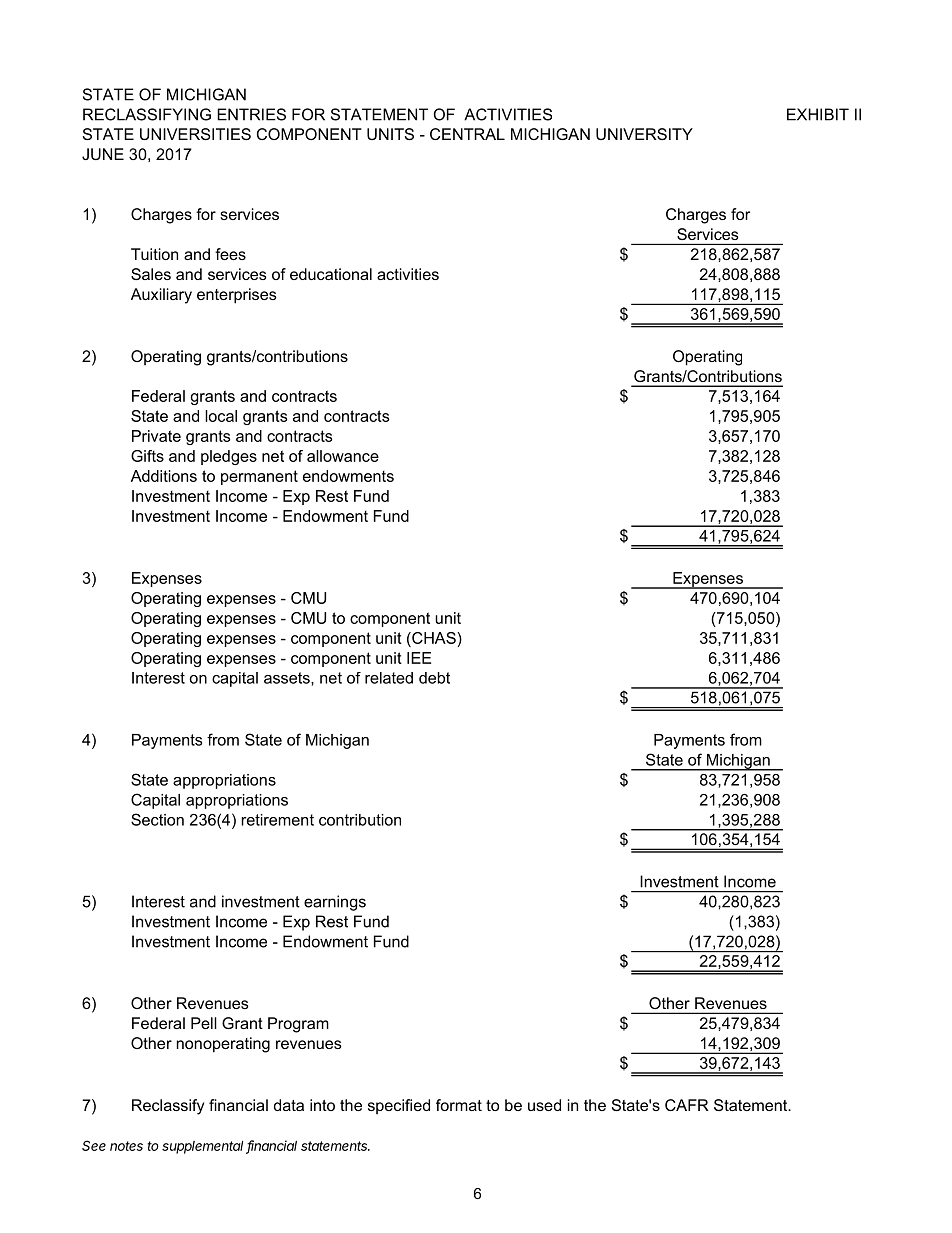 The image size is (952, 1233). I want to click on supplemental, so click(204, 1147).
